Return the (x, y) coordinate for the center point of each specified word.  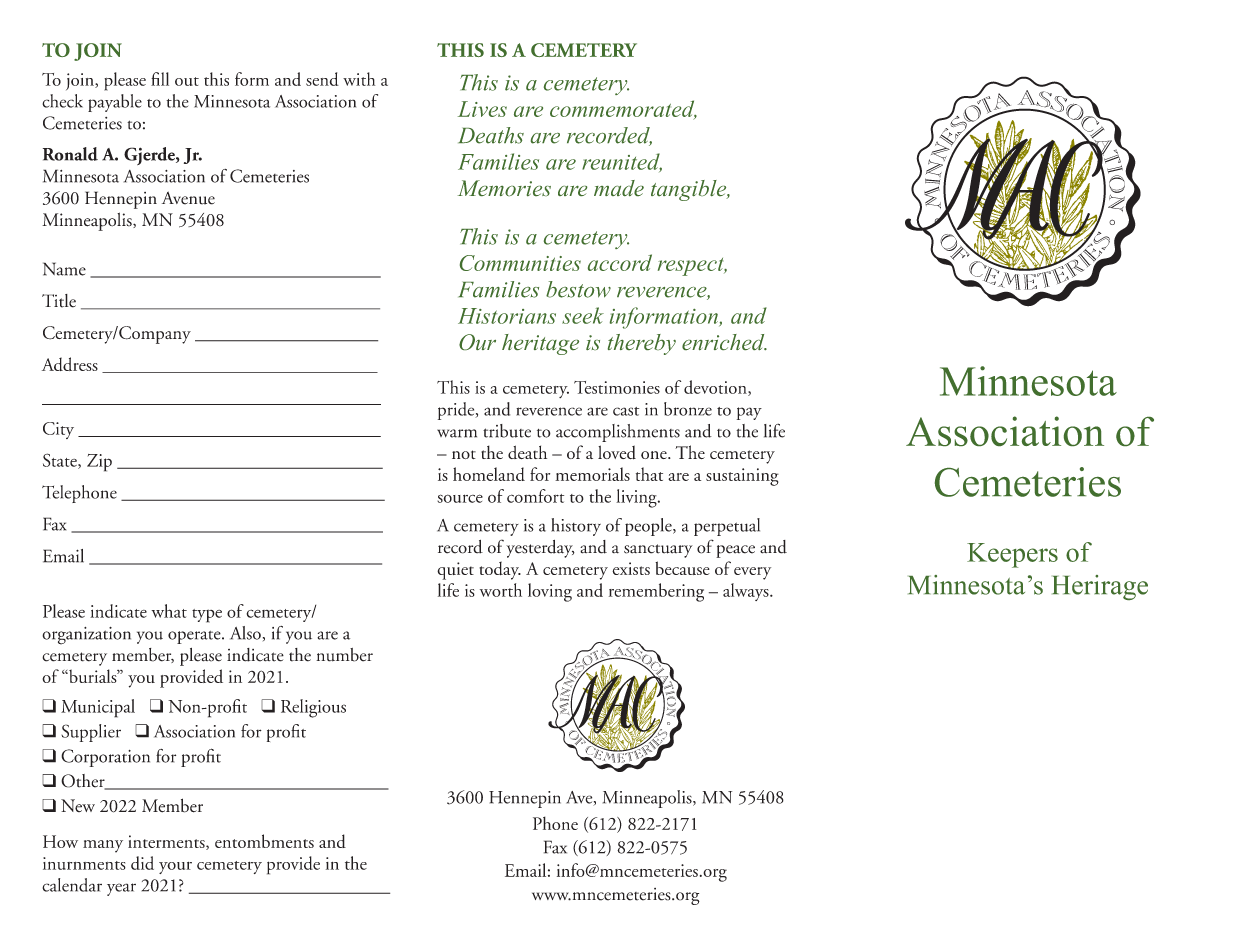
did (142, 863)
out (187, 81)
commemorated (623, 109)
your (175, 868)
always (747, 592)
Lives (482, 109)
